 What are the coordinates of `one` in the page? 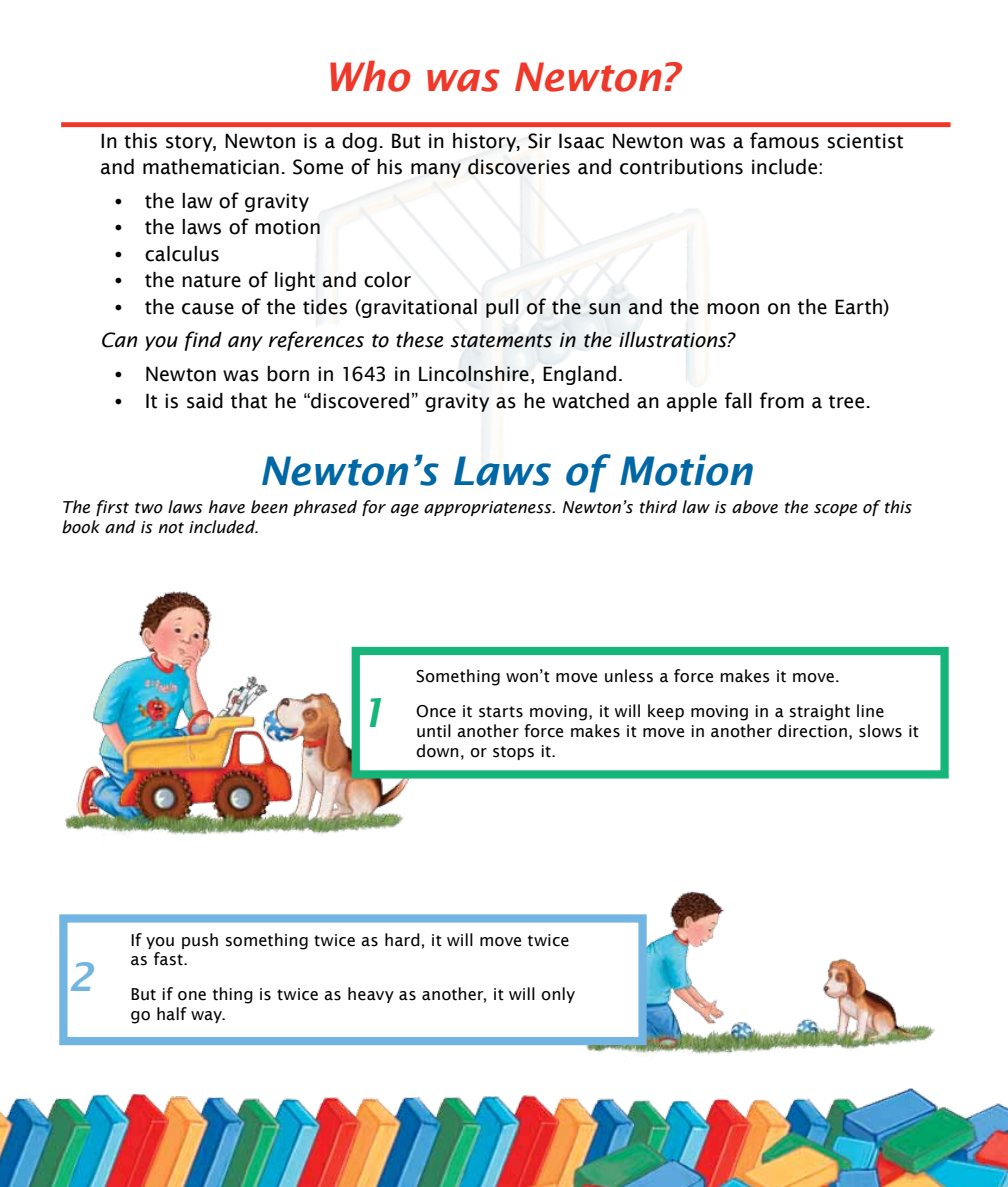 It's located at (192, 996).
